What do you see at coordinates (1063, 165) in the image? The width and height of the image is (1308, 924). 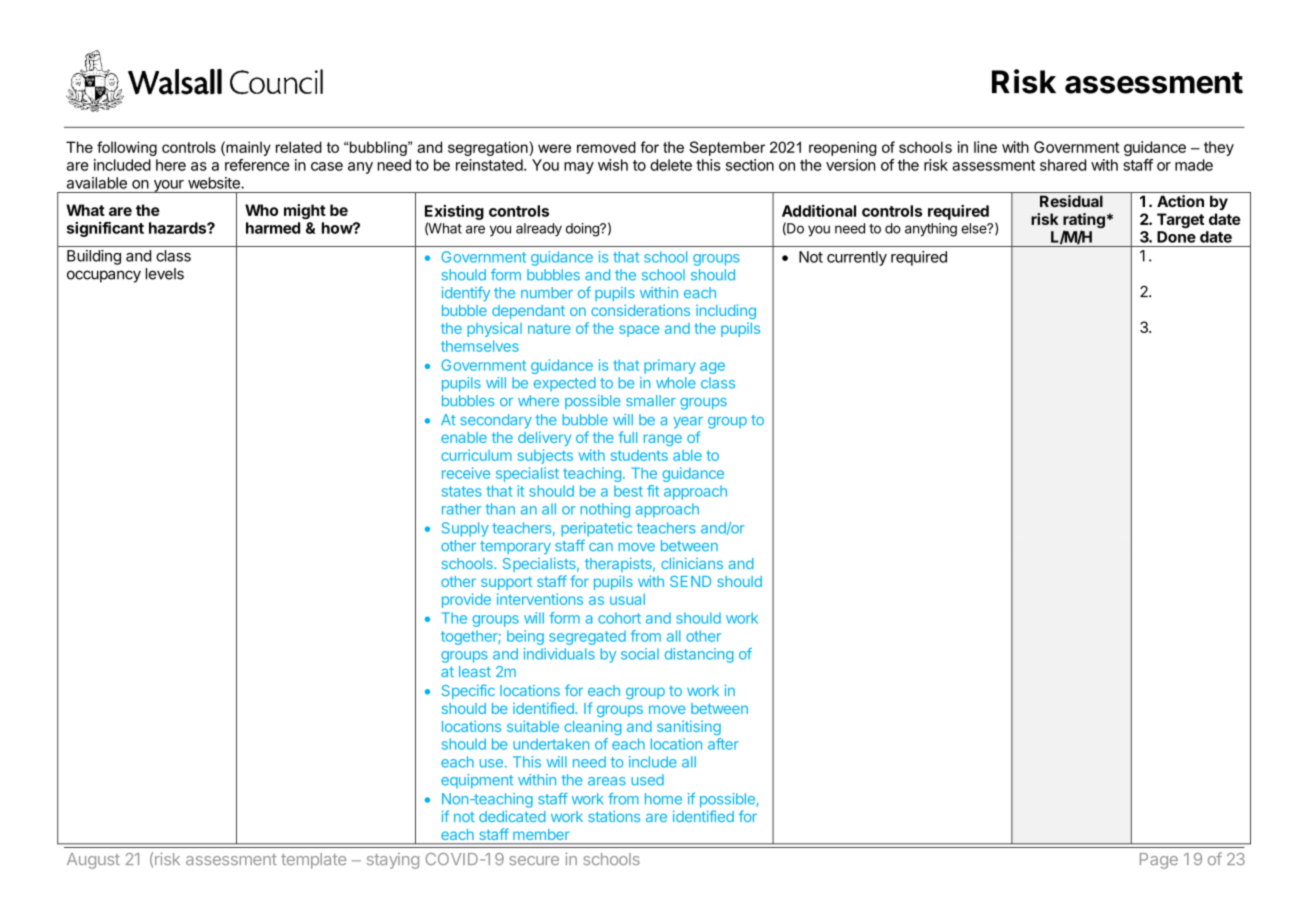 I see `shared` at bounding box center [1063, 165].
